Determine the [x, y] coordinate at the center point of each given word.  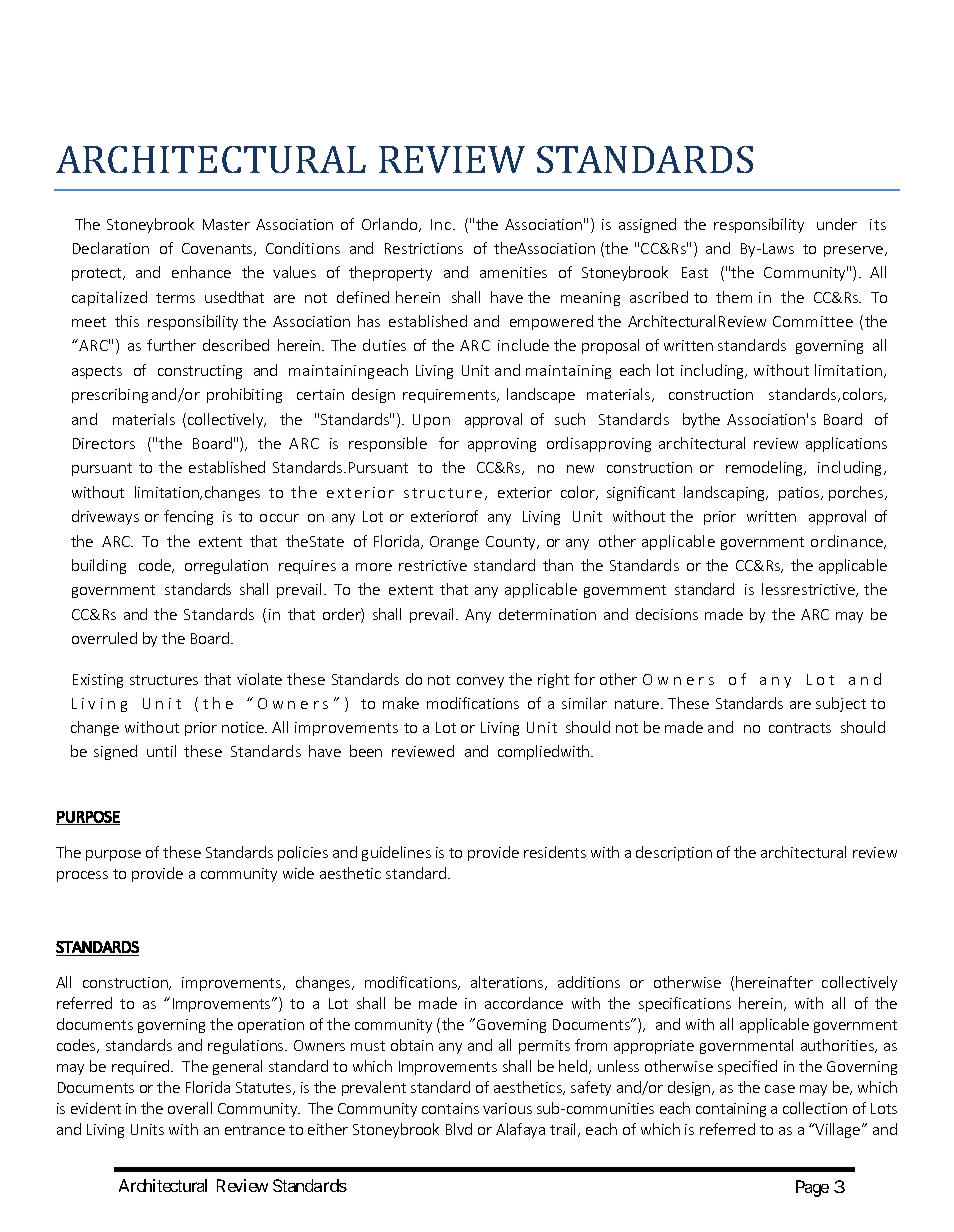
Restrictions [424, 248]
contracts [800, 728]
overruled [104, 638]
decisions [667, 614]
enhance [201, 272]
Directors [104, 443]
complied [528, 752]
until [161, 751]
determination [547, 614]
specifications [685, 1004]
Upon [431, 421]
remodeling [766, 468]
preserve [855, 251]
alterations [508, 983]
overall [190, 1108]
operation [271, 1026]
